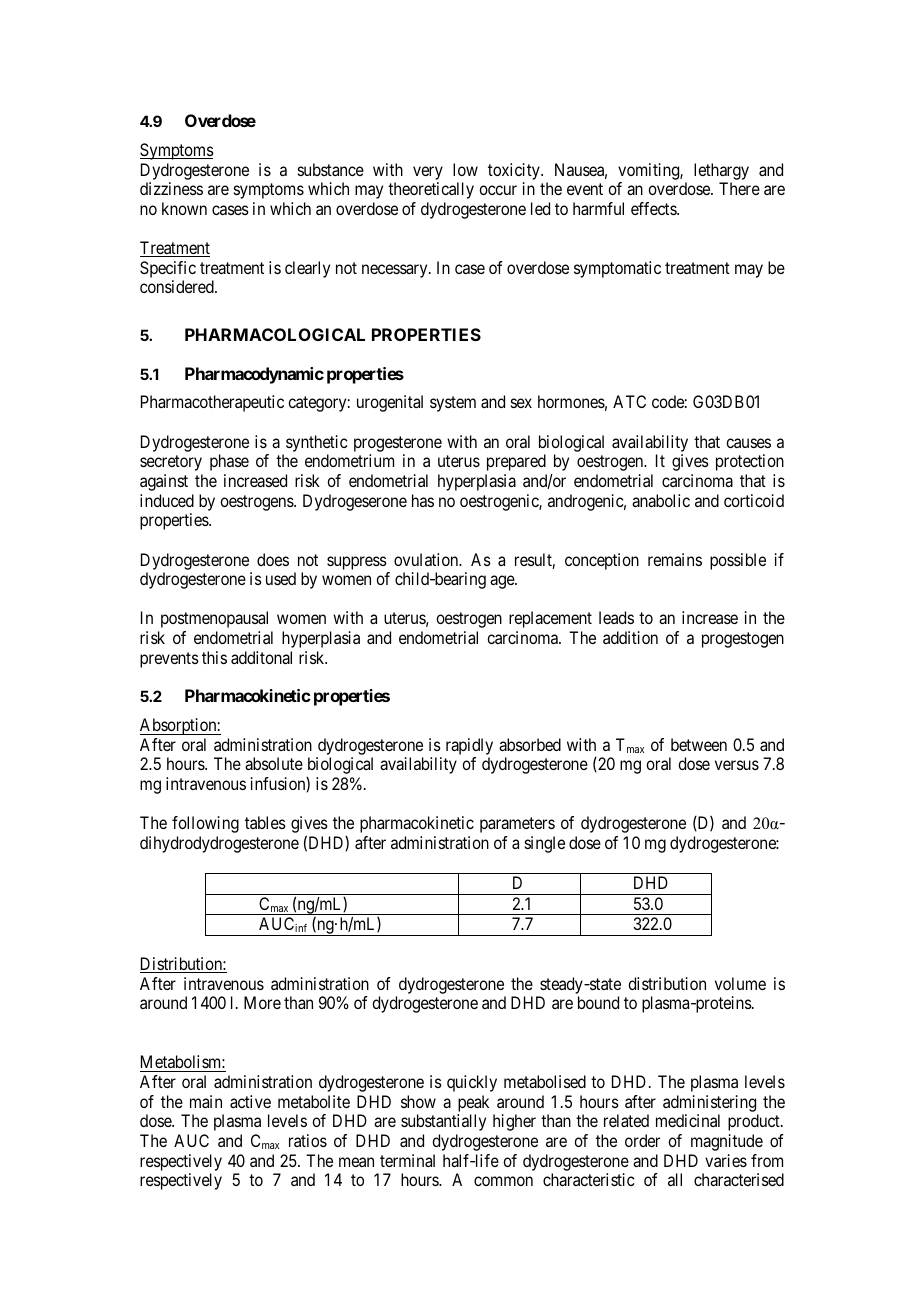 The height and width of the screenshot is (1308, 924). Describe the element at coordinates (748, 443) in the screenshot. I see `causes` at that location.
